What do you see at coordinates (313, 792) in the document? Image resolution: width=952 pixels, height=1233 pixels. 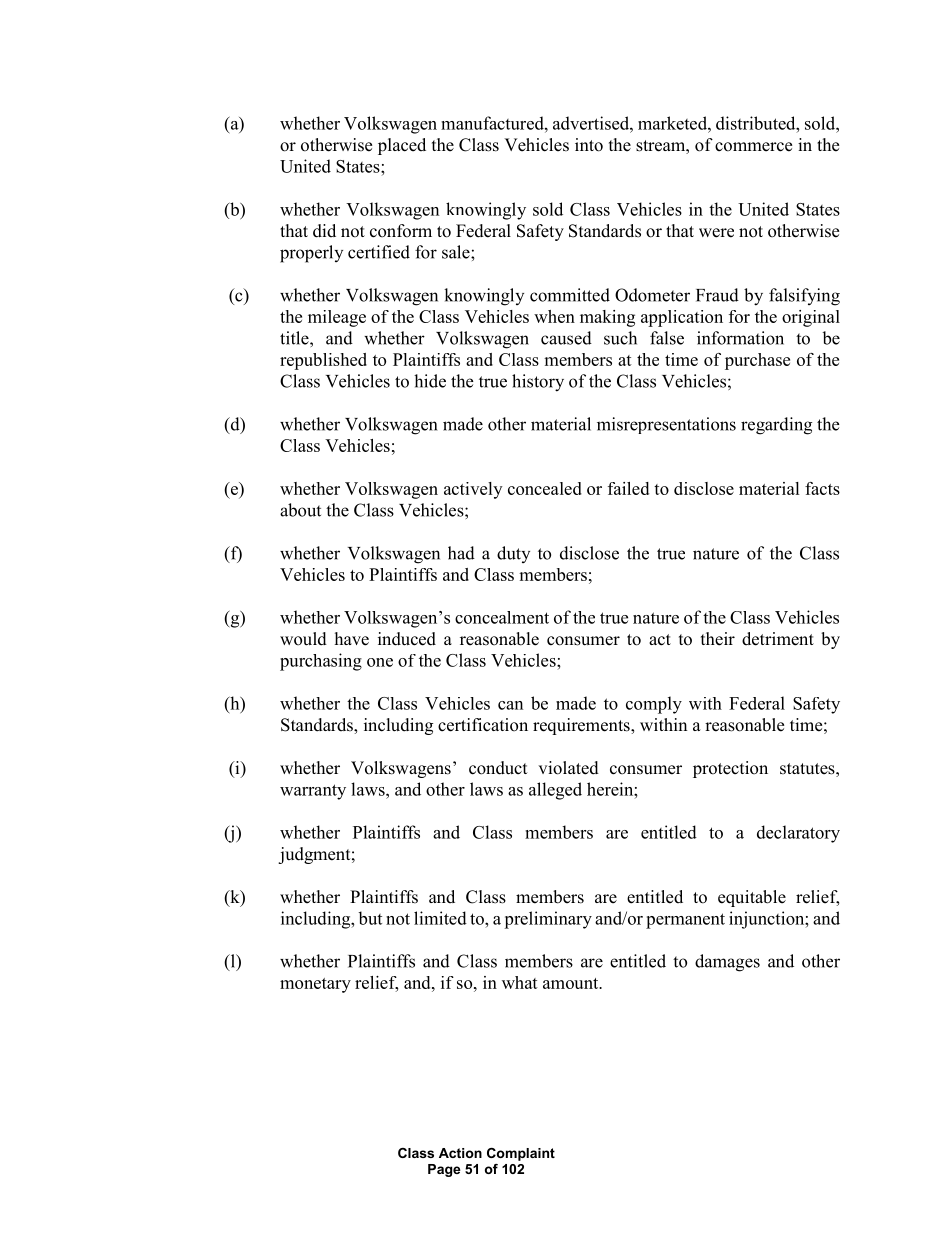 I see `warranty` at bounding box center [313, 792].
